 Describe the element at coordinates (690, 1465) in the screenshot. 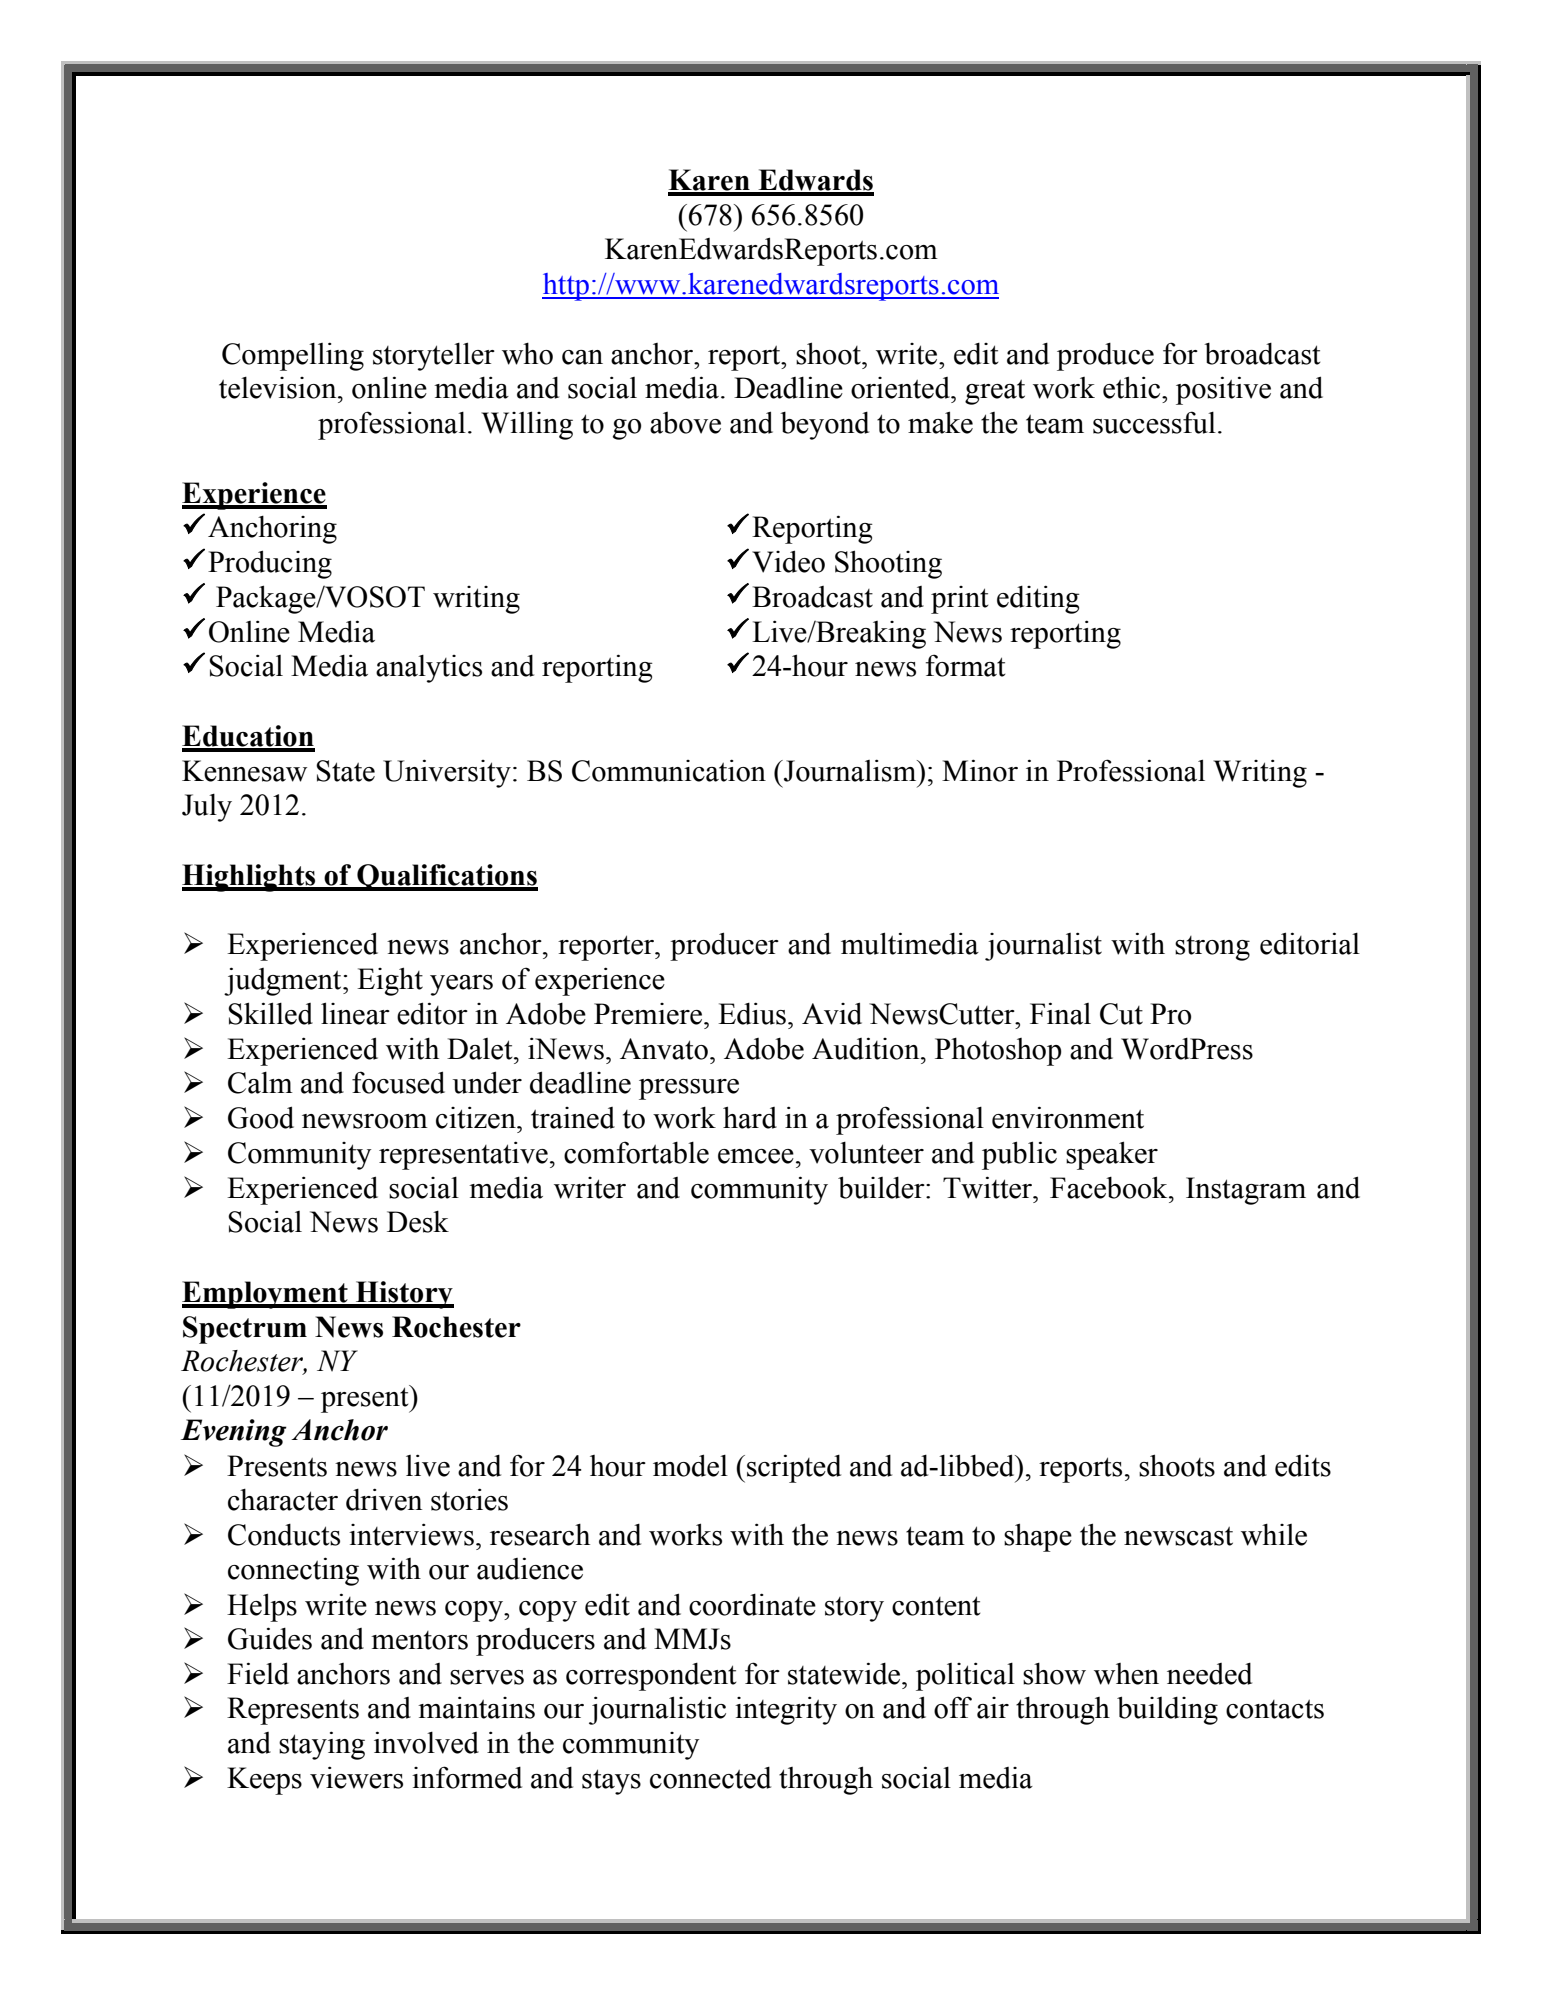

I see `model` at that location.
